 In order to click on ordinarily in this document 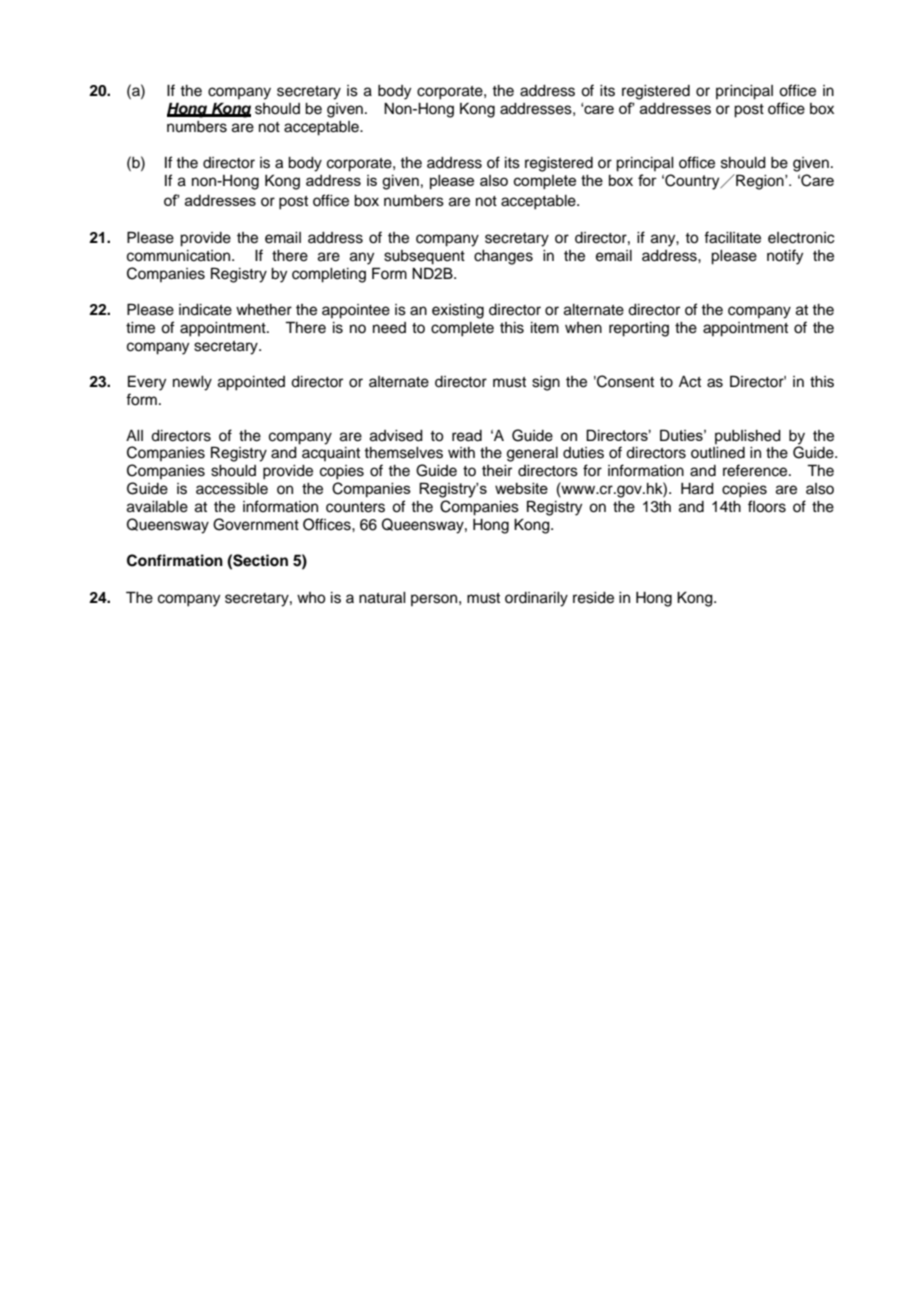, I will do `click(536, 599)`.
